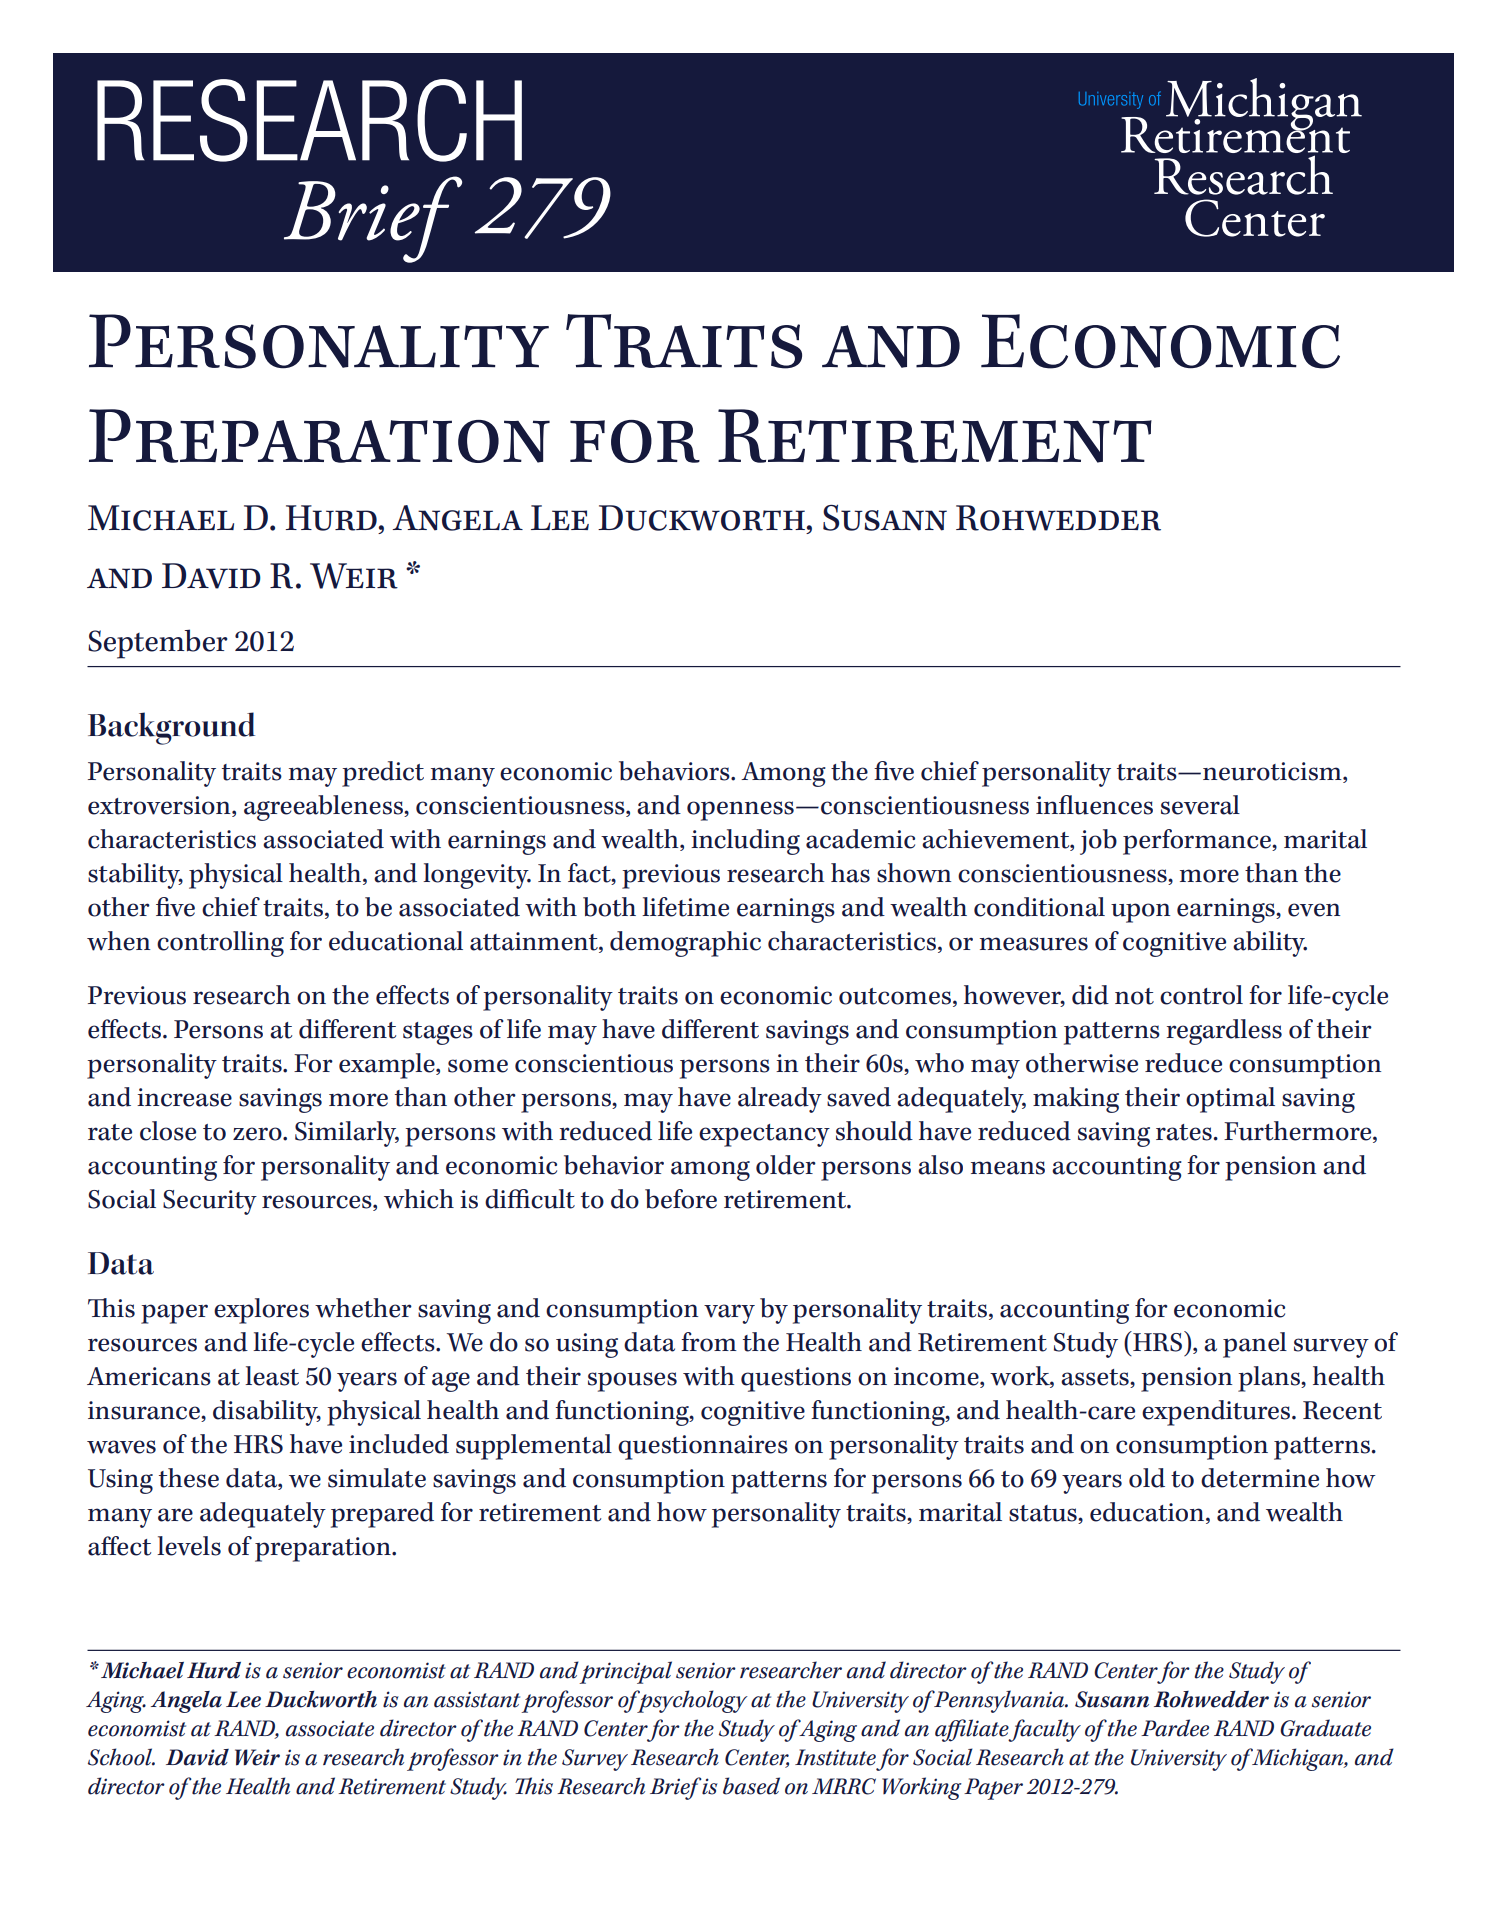  What do you see at coordinates (681, 1199) in the screenshot?
I see `before` at bounding box center [681, 1199].
